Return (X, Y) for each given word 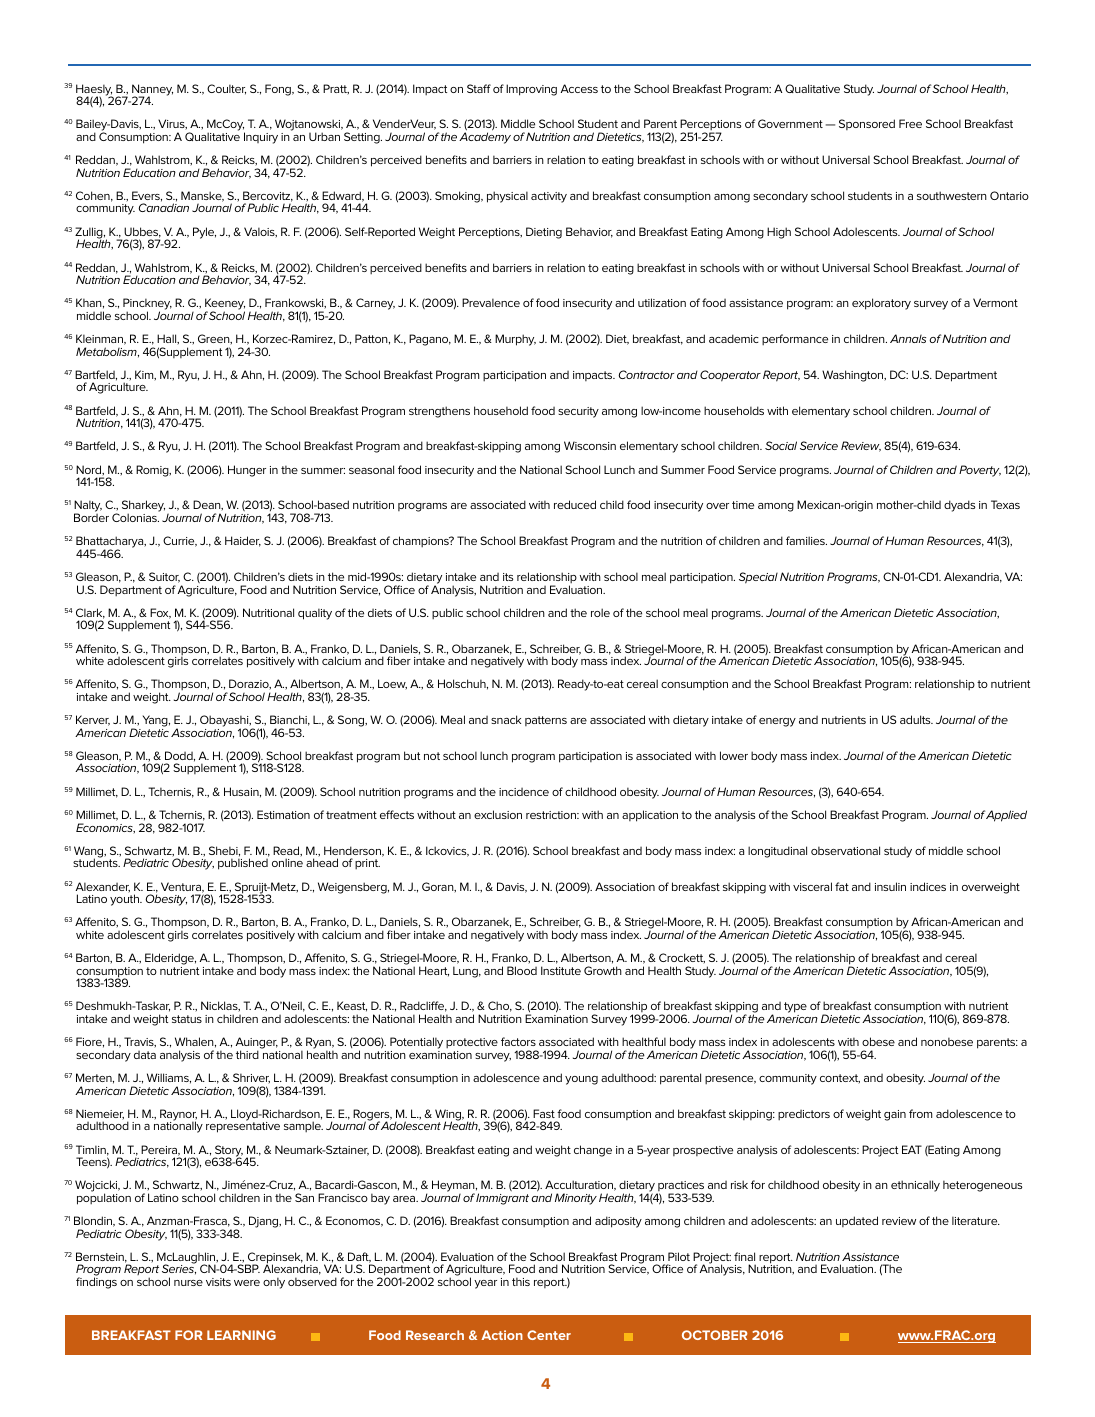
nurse (188, 1283)
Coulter (226, 89)
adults (916, 719)
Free (910, 123)
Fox (160, 613)
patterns (546, 721)
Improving (531, 90)
